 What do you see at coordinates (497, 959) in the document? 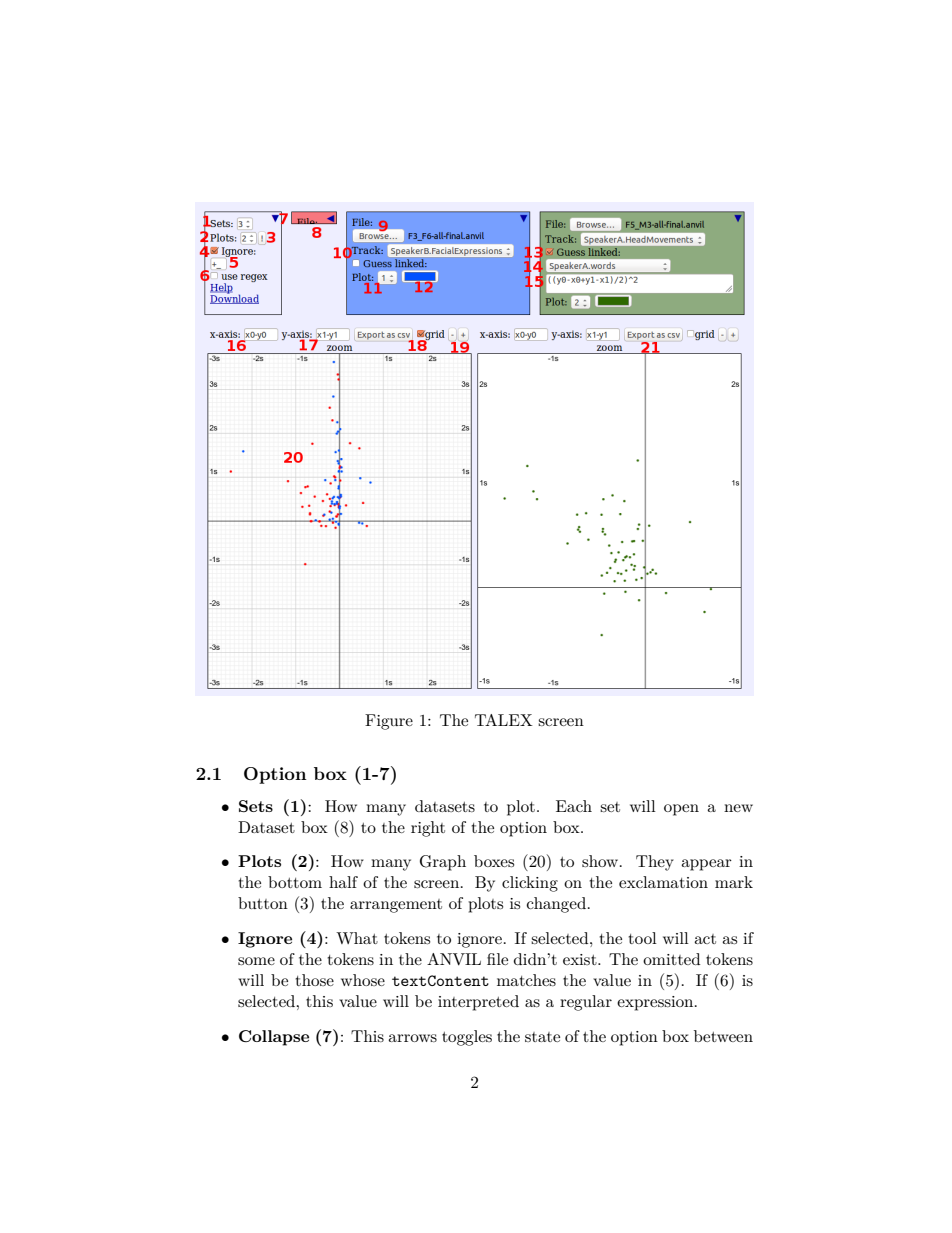
I see `file` at bounding box center [497, 959].
